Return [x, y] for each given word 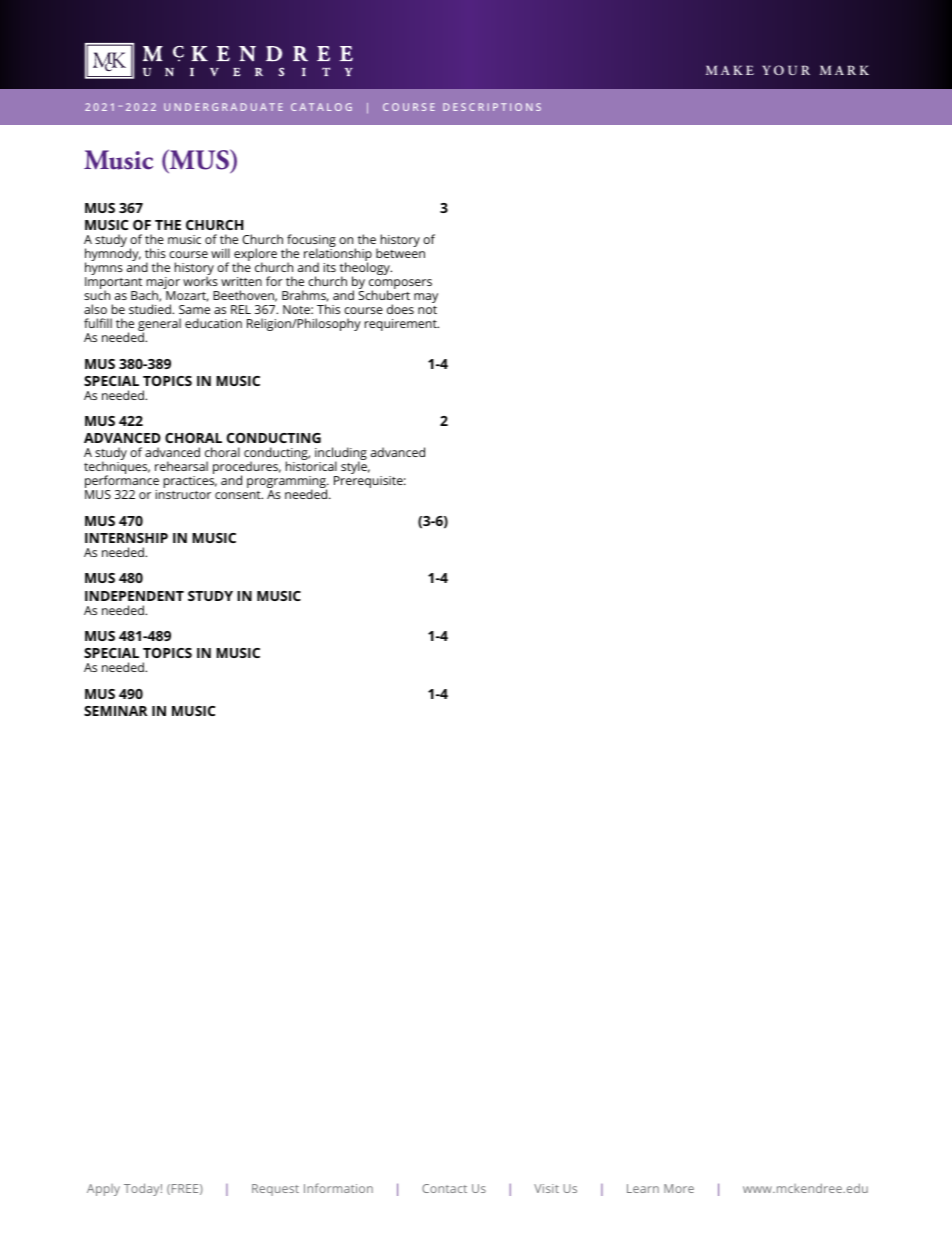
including [341, 455]
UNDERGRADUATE [223, 107]
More [679, 1188]
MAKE [730, 70]
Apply [103, 1190]
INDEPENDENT [134, 596]
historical [311, 466]
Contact [444, 1188]
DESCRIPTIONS [492, 107]
